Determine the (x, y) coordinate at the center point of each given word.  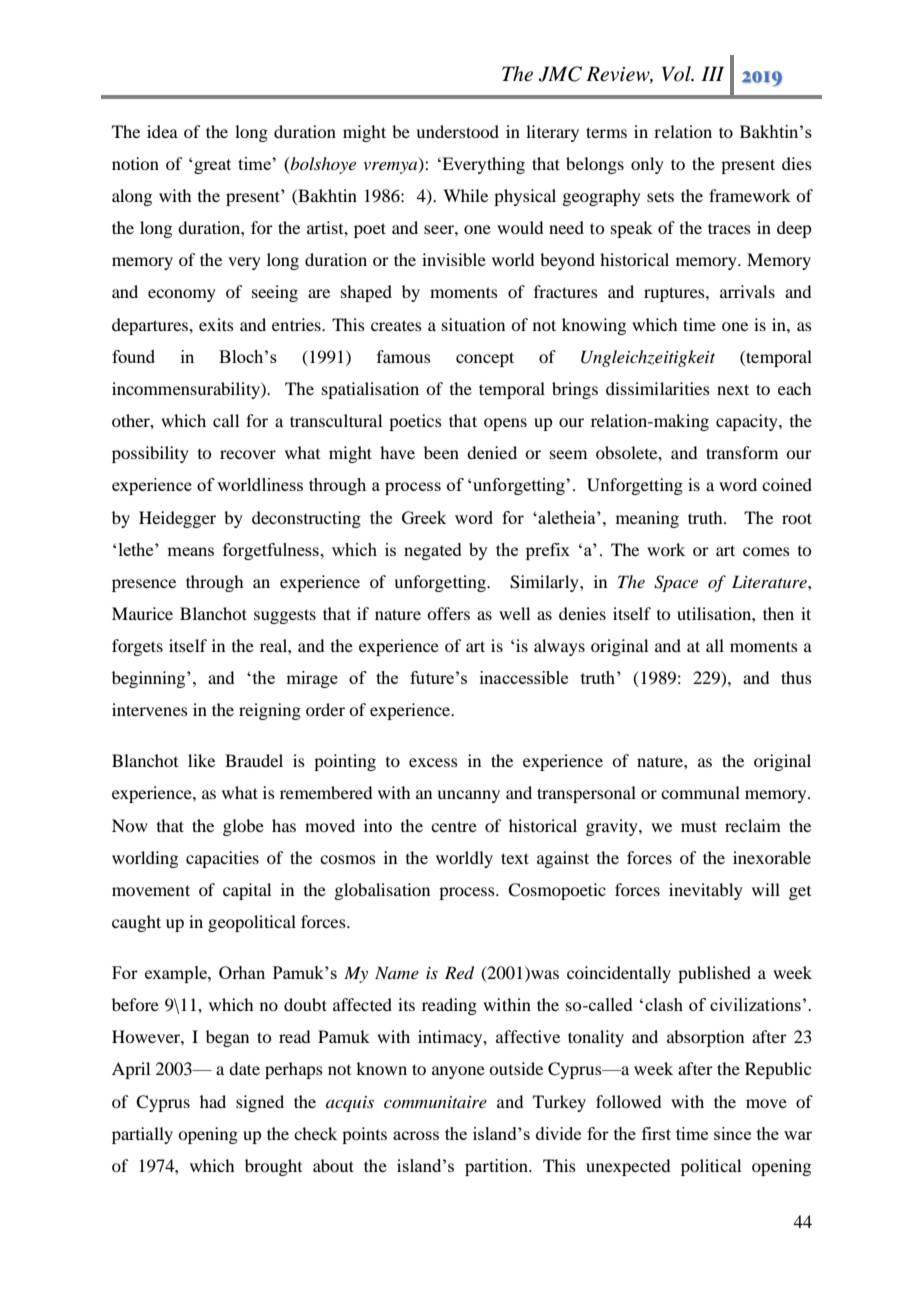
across (416, 1135)
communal (700, 792)
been (441, 452)
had (213, 1101)
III (712, 73)
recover (248, 454)
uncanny (468, 796)
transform (742, 452)
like (201, 760)
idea (162, 131)
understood (457, 131)
